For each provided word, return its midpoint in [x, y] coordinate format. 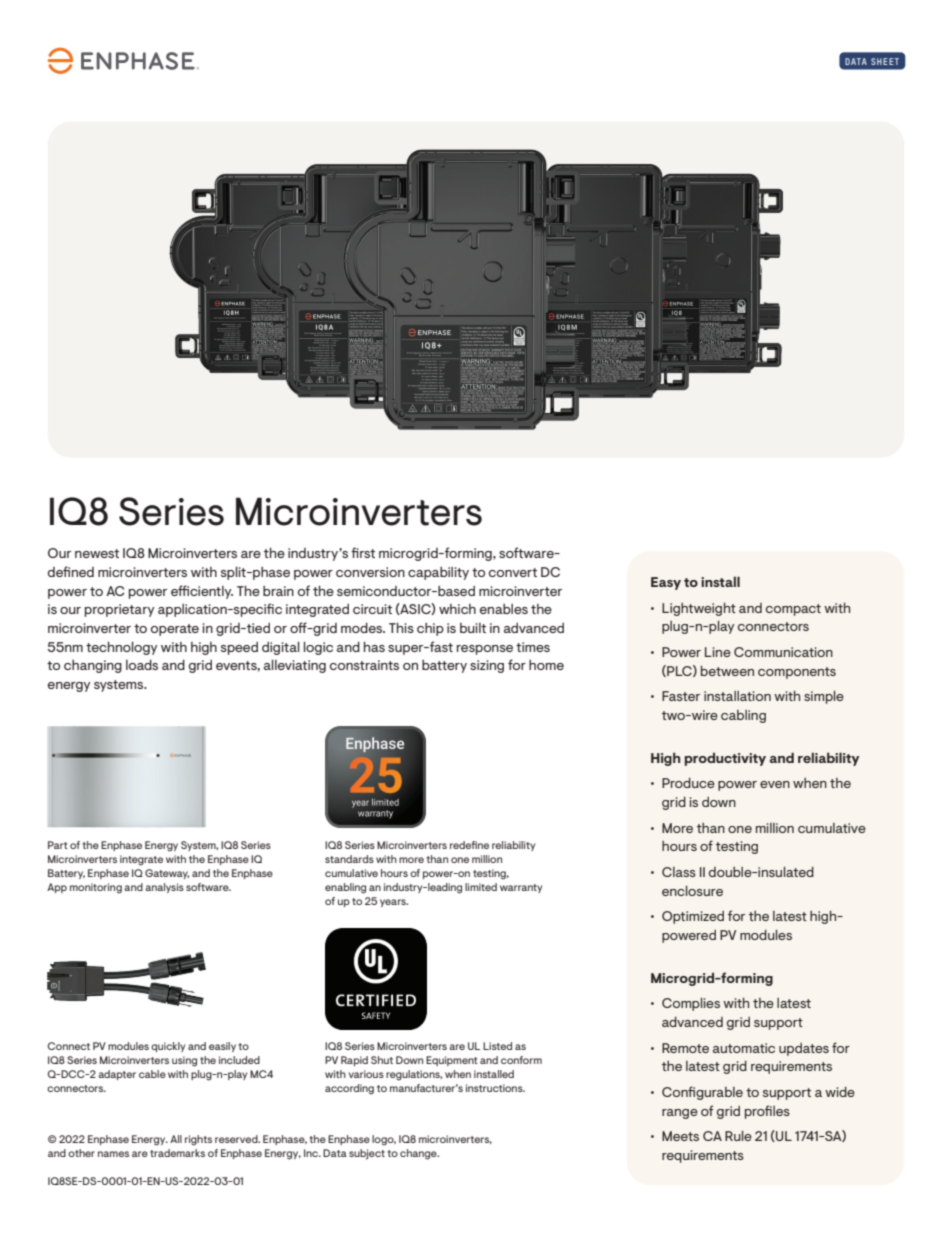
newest [97, 553]
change [419, 1154]
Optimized [693, 917]
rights [198, 1140]
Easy [666, 583]
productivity [725, 759]
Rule [738, 1136]
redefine [469, 845]
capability [438, 573]
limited [481, 887]
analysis [164, 888]
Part [58, 845]
